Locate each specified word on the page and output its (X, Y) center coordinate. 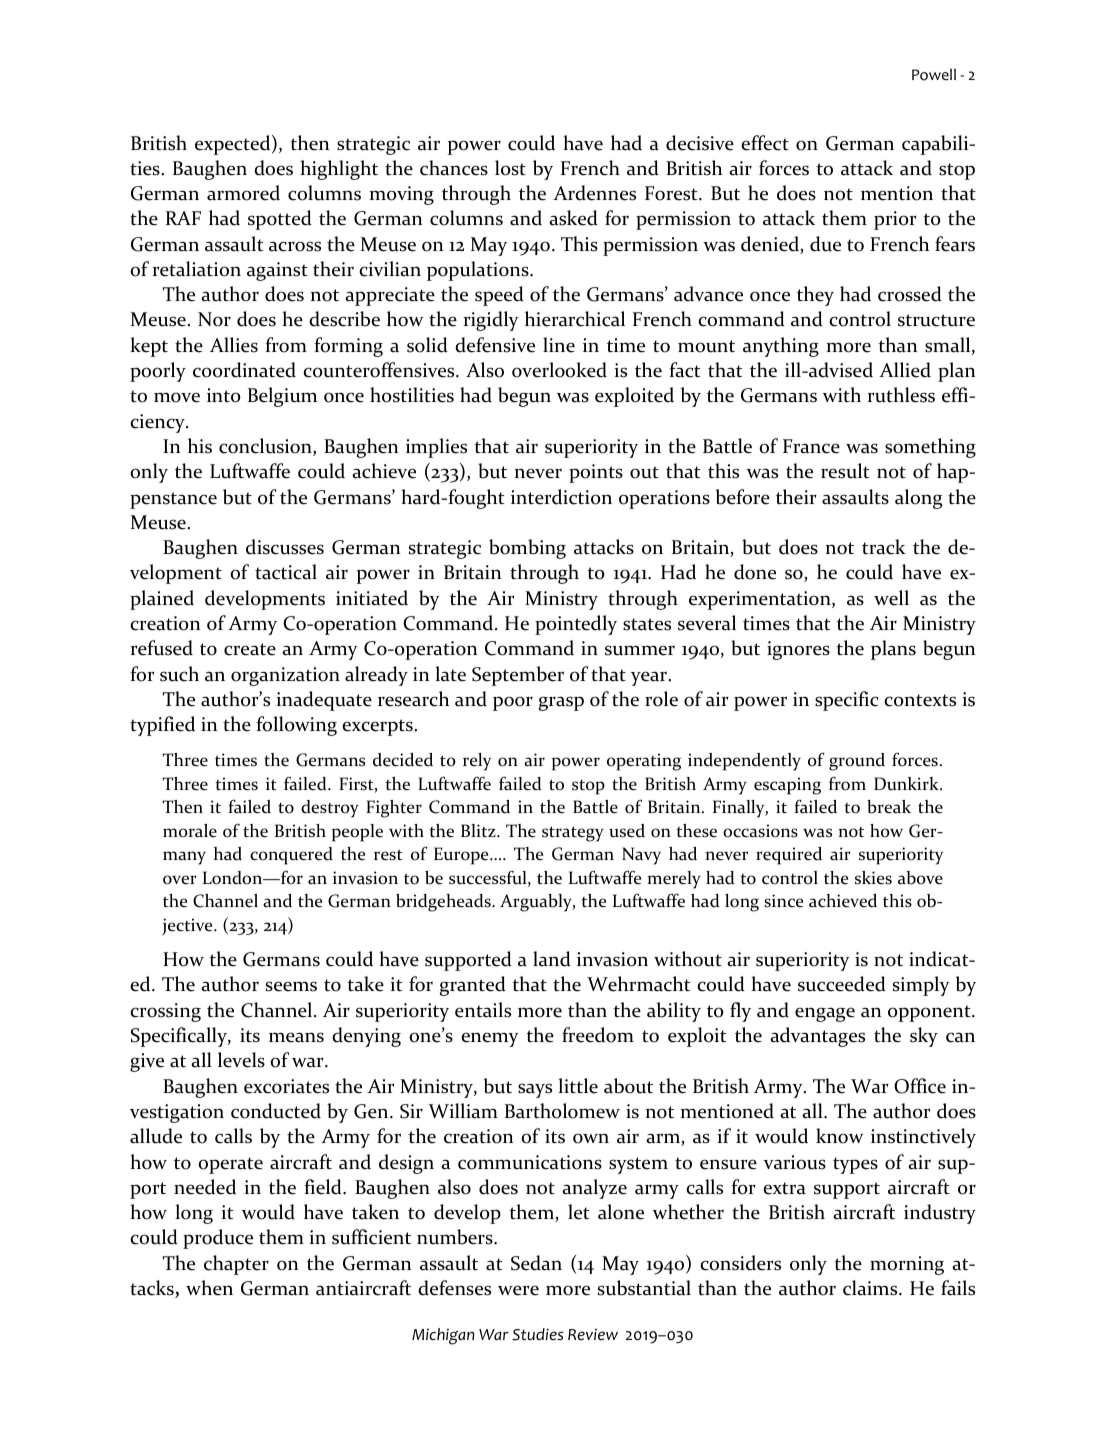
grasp (561, 703)
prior (895, 220)
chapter (236, 1265)
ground (857, 762)
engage (825, 1014)
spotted (280, 220)
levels (241, 1060)
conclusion (266, 447)
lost (510, 168)
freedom (598, 1035)
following (297, 726)
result (845, 471)
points (596, 473)
